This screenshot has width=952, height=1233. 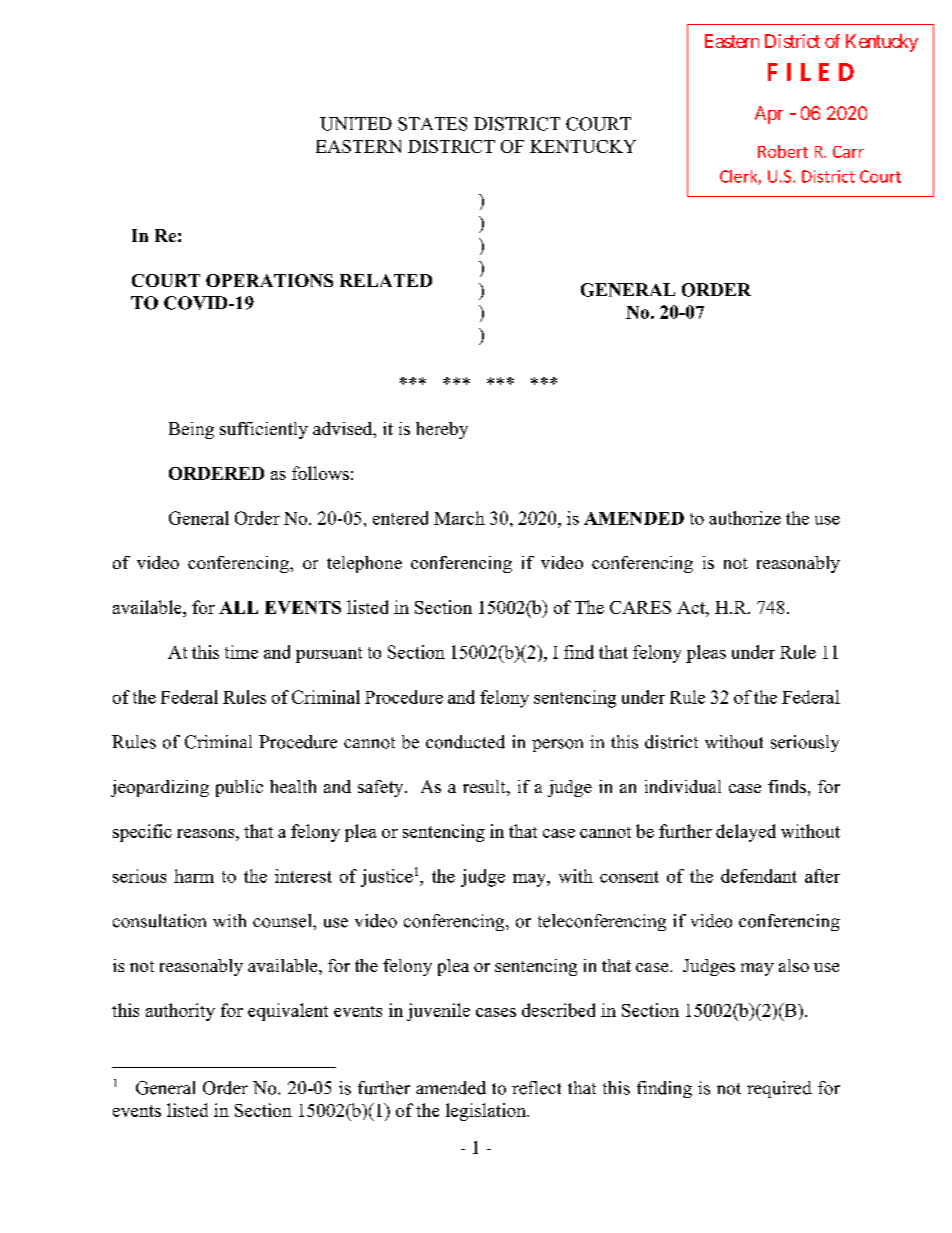 I want to click on authority, so click(x=180, y=1012).
